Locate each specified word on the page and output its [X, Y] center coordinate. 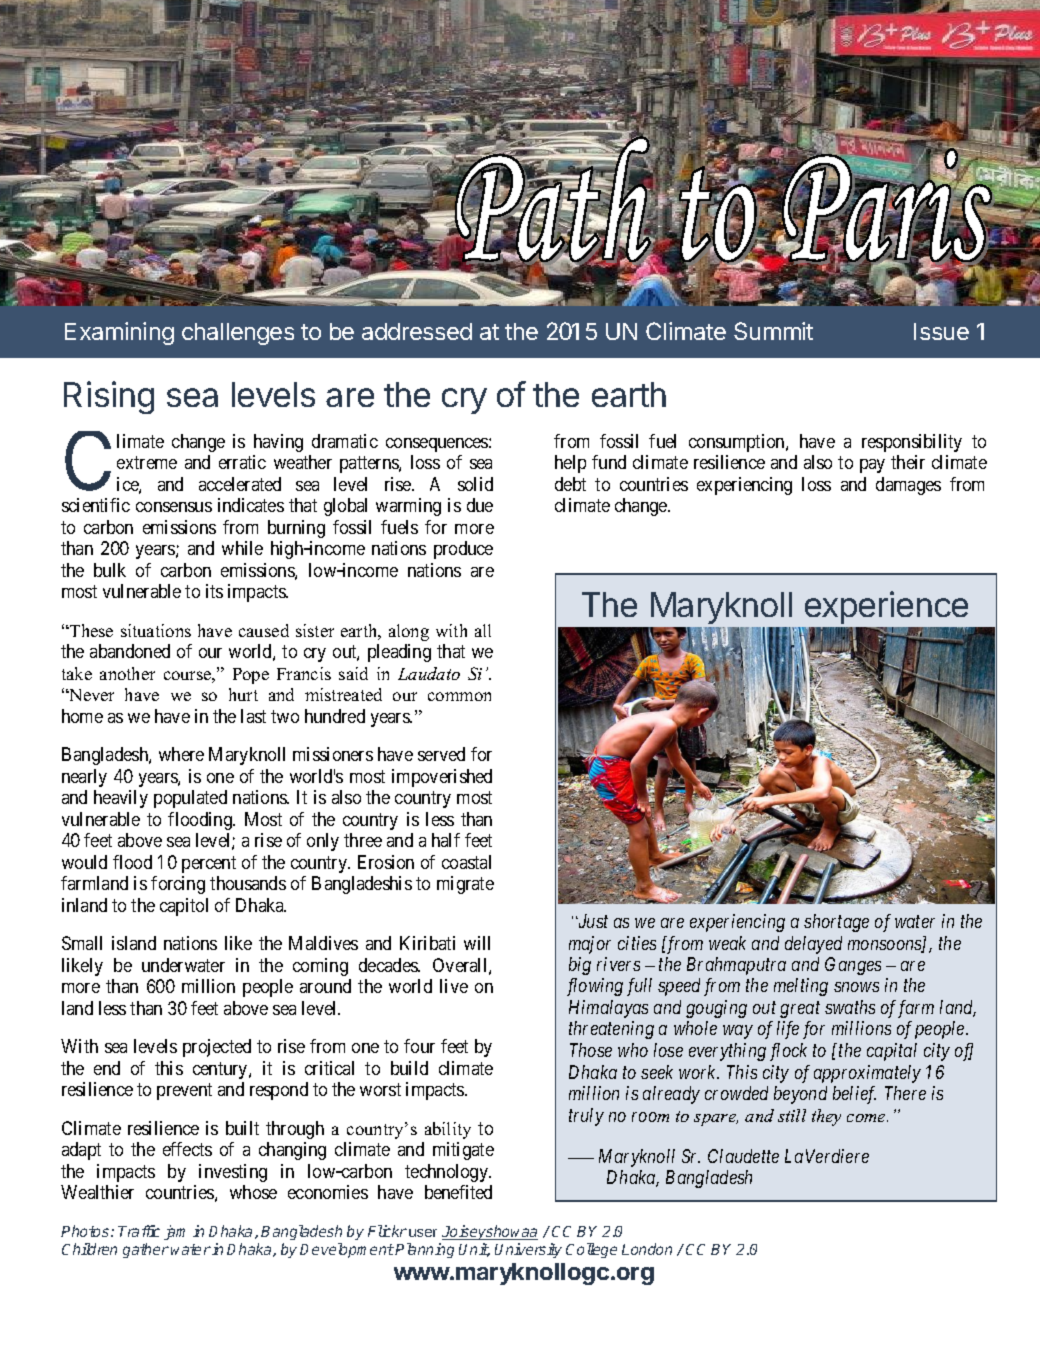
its [214, 591]
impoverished [442, 778]
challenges [238, 334]
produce [463, 550]
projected [217, 1048]
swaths [850, 1007]
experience [886, 607]
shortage [836, 923]
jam [174, 1232]
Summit [773, 331]
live [454, 986]
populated [190, 799]
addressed [417, 331]
